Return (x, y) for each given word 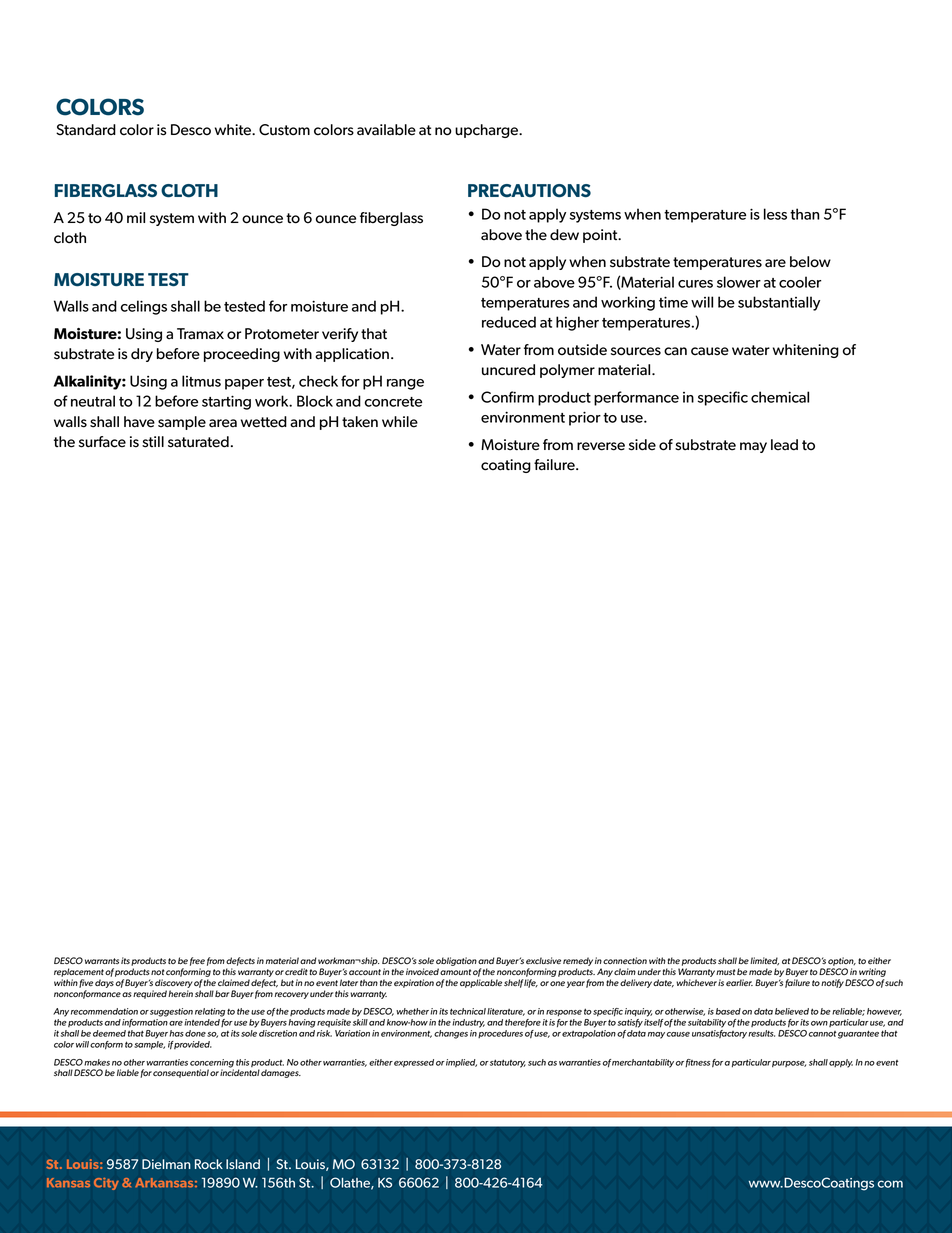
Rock (209, 1164)
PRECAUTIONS (529, 191)
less (775, 214)
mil (136, 217)
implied (461, 1063)
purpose (789, 1064)
